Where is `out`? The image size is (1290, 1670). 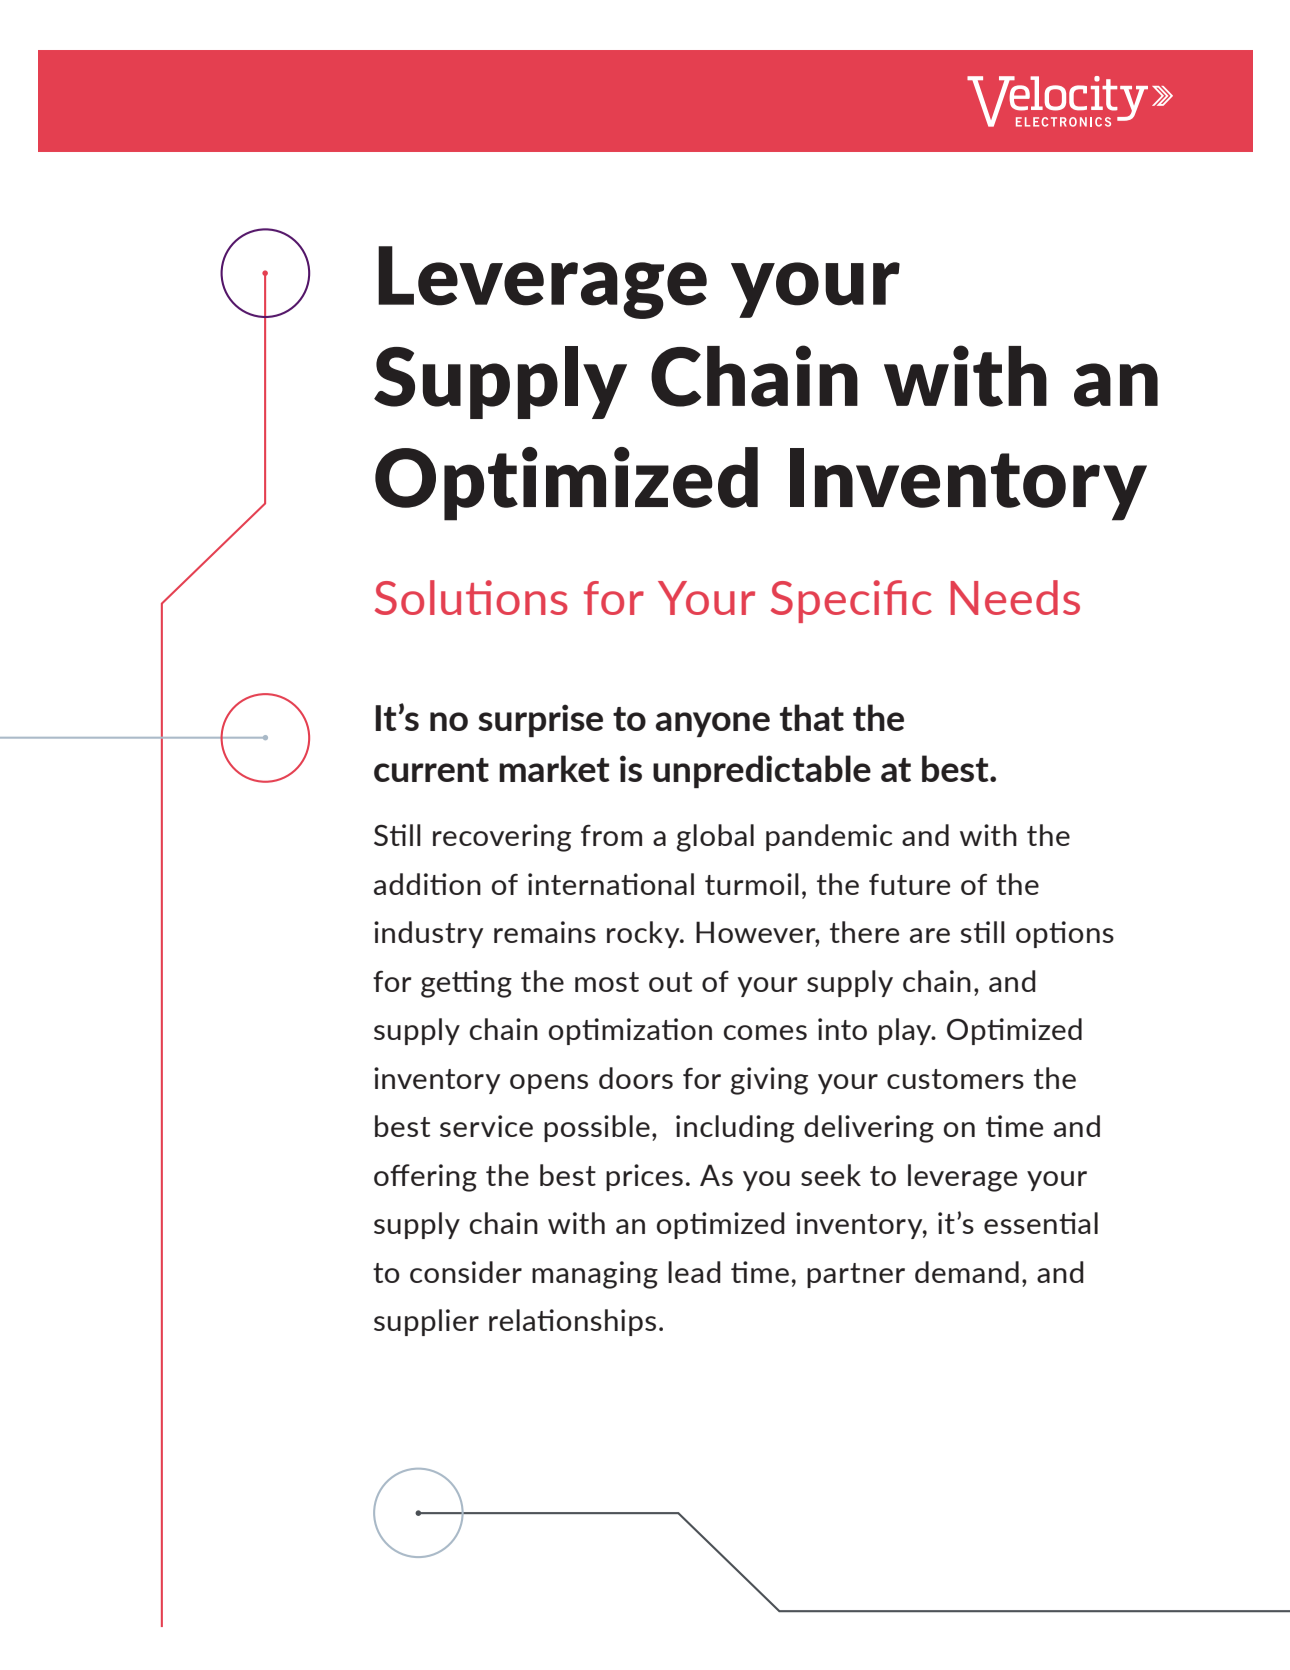
out is located at coordinates (670, 982).
